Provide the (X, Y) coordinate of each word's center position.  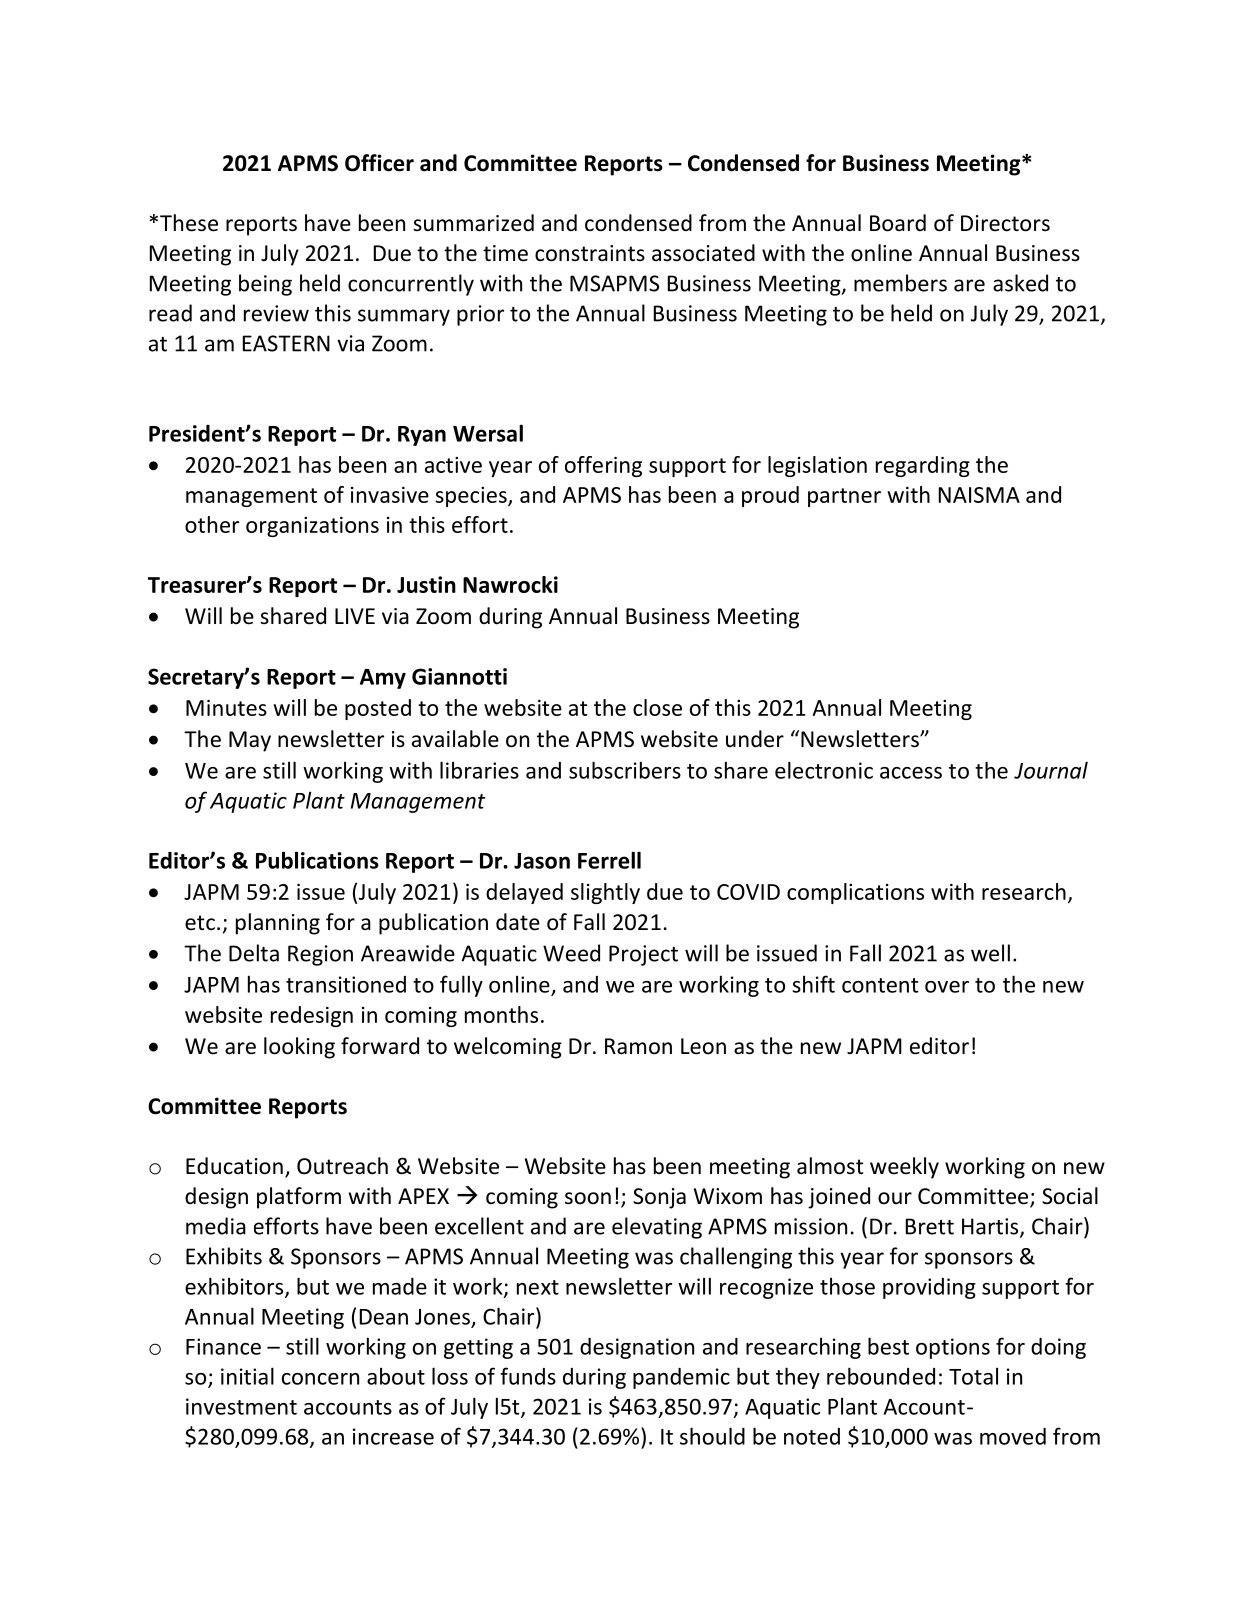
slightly (605, 893)
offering (603, 466)
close (657, 707)
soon (588, 1198)
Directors (1005, 223)
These (189, 223)
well (990, 953)
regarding (923, 466)
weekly (904, 1168)
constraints (590, 253)
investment (241, 1406)
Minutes (226, 708)
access (911, 773)
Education (234, 1166)
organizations (312, 527)
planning (278, 924)
